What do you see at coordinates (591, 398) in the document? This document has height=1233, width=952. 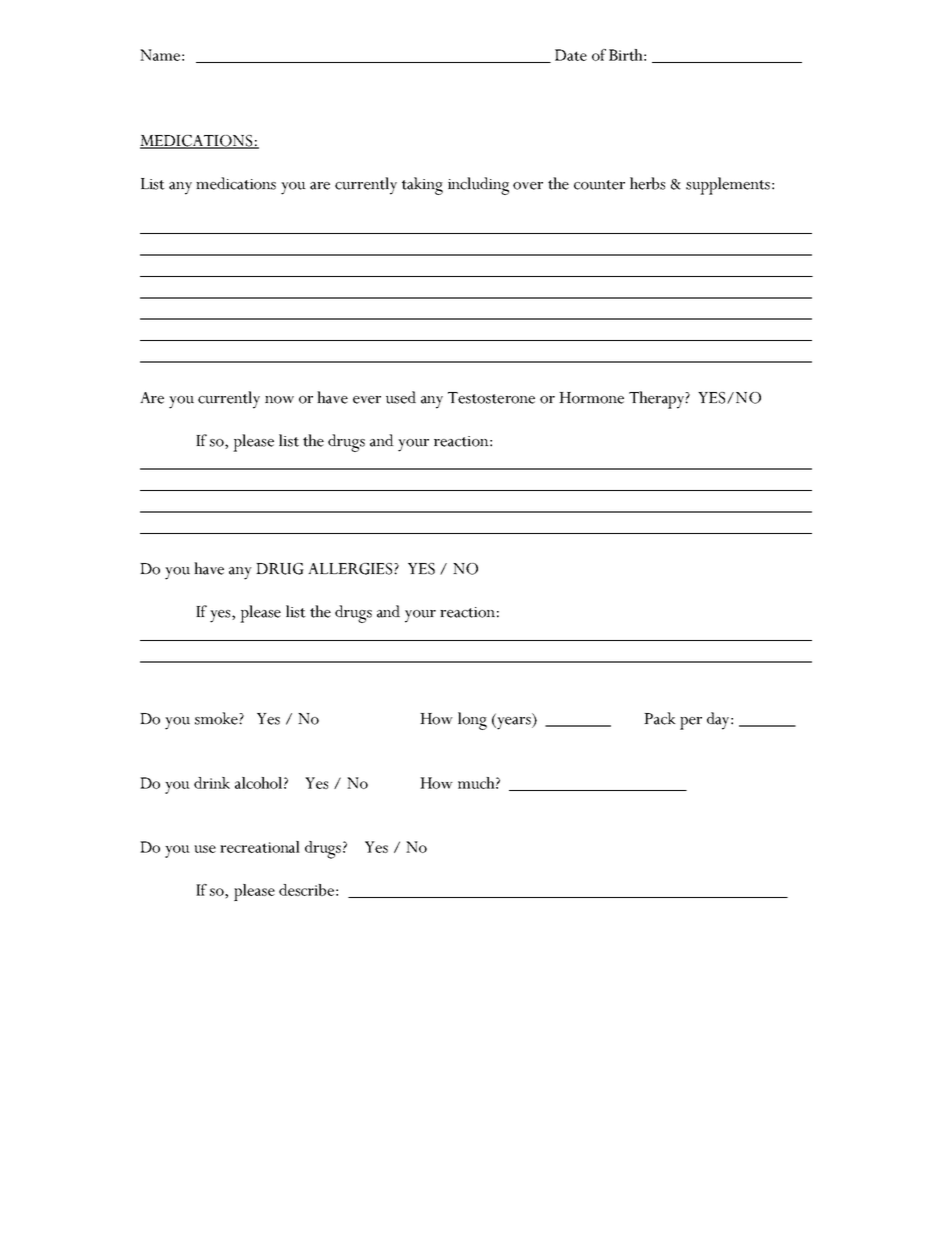 I see `Hormone` at bounding box center [591, 398].
